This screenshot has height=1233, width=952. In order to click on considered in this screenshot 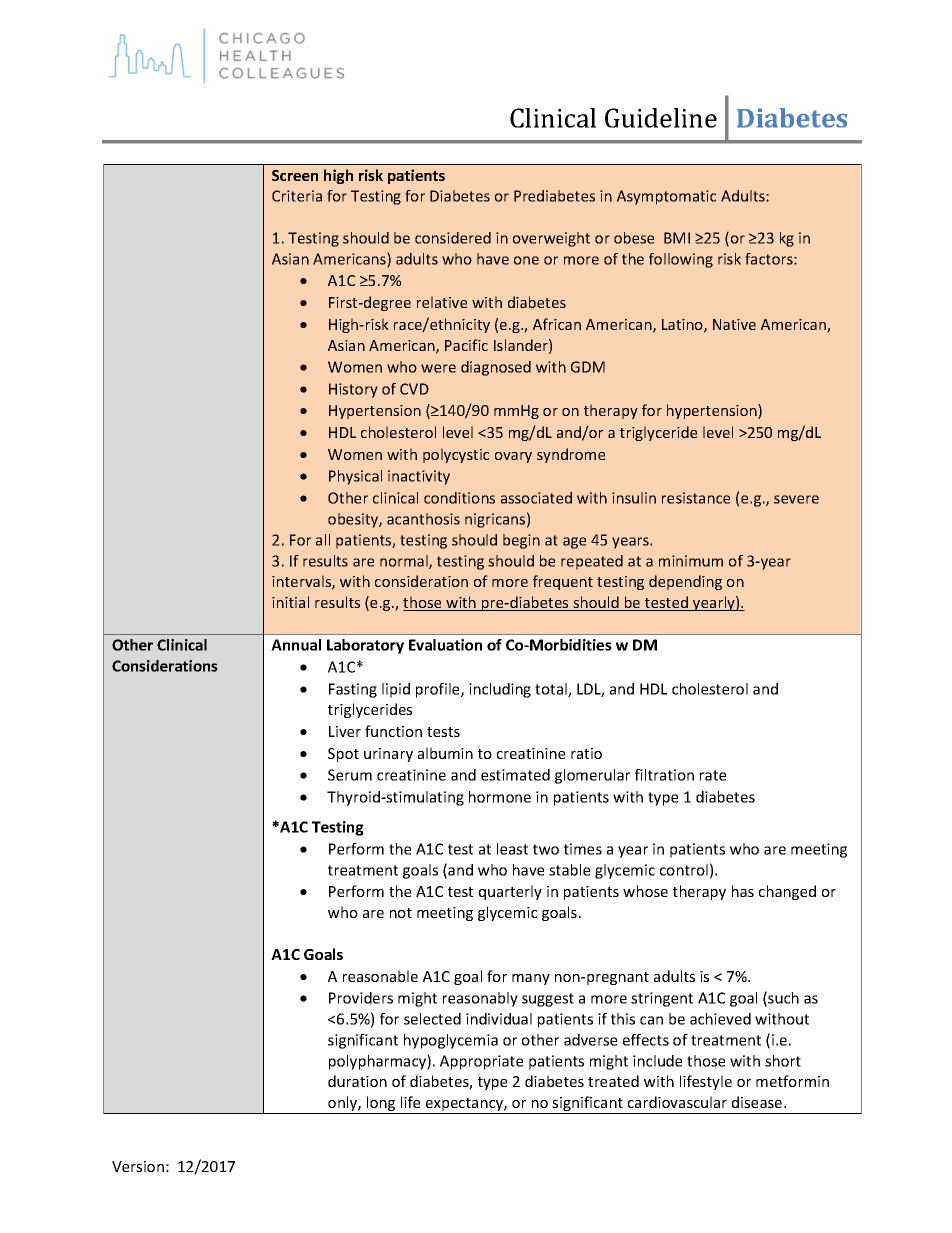, I will do `click(453, 238)`.
